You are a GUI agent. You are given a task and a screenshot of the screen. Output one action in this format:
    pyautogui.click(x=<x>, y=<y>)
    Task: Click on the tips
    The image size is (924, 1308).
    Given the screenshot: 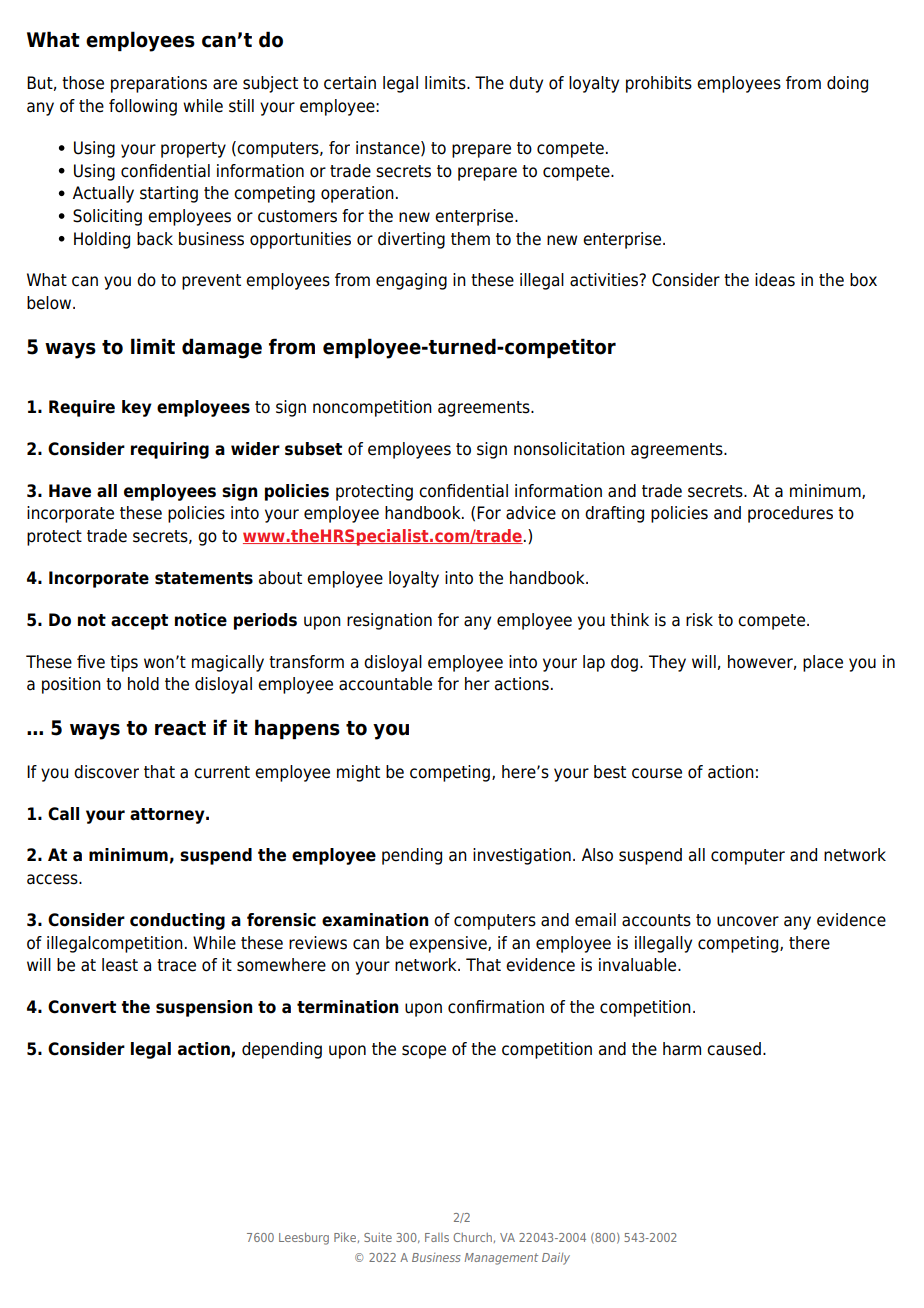 What is the action you would take?
    pyautogui.click(x=124, y=663)
